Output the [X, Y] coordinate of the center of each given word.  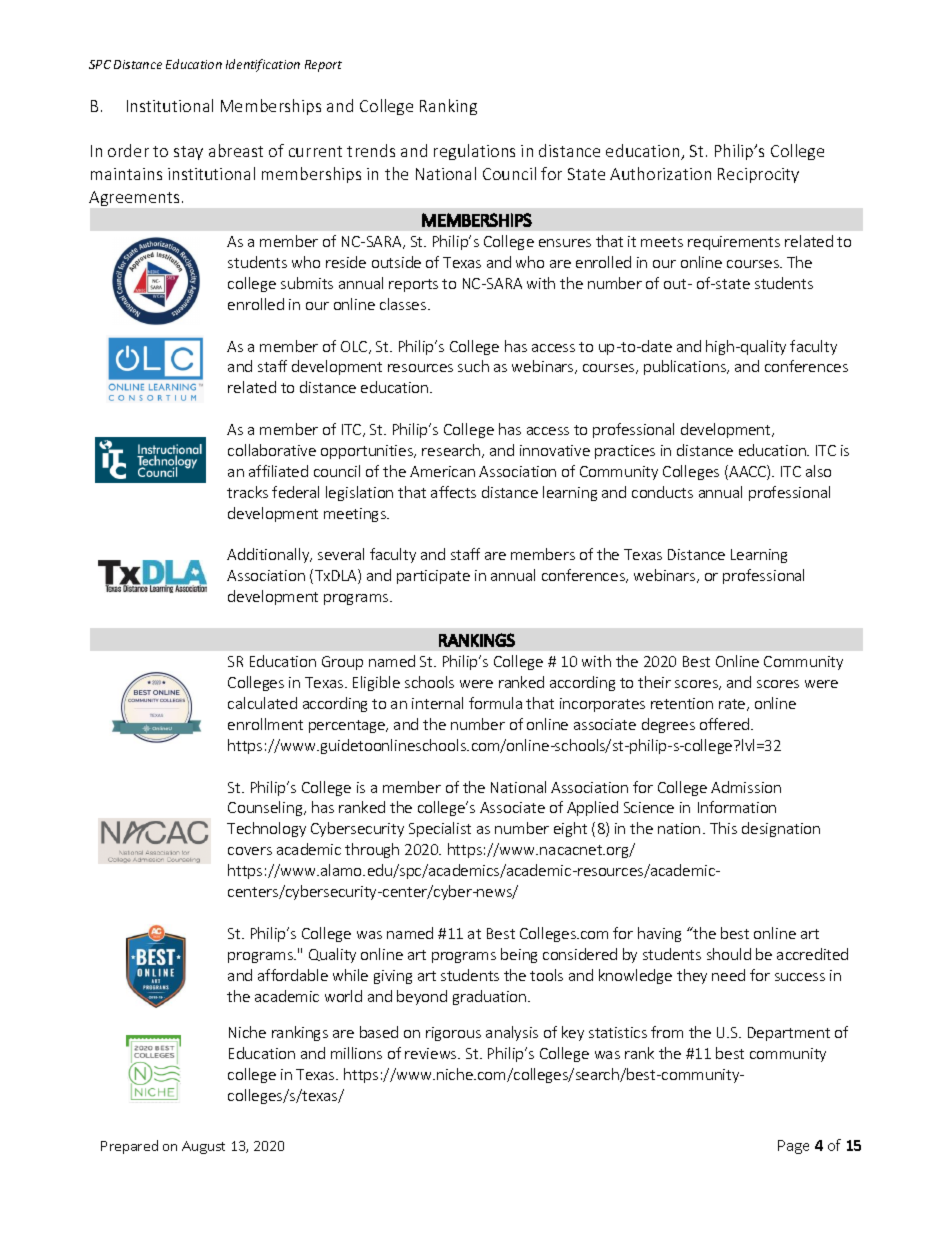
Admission [746, 787]
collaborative [272, 450]
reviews [432, 1053]
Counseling [266, 808]
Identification [263, 65]
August [203, 1147]
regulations [474, 152]
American [442, 471]
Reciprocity [758, 175]
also [818, 471]
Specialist [440, 829]
